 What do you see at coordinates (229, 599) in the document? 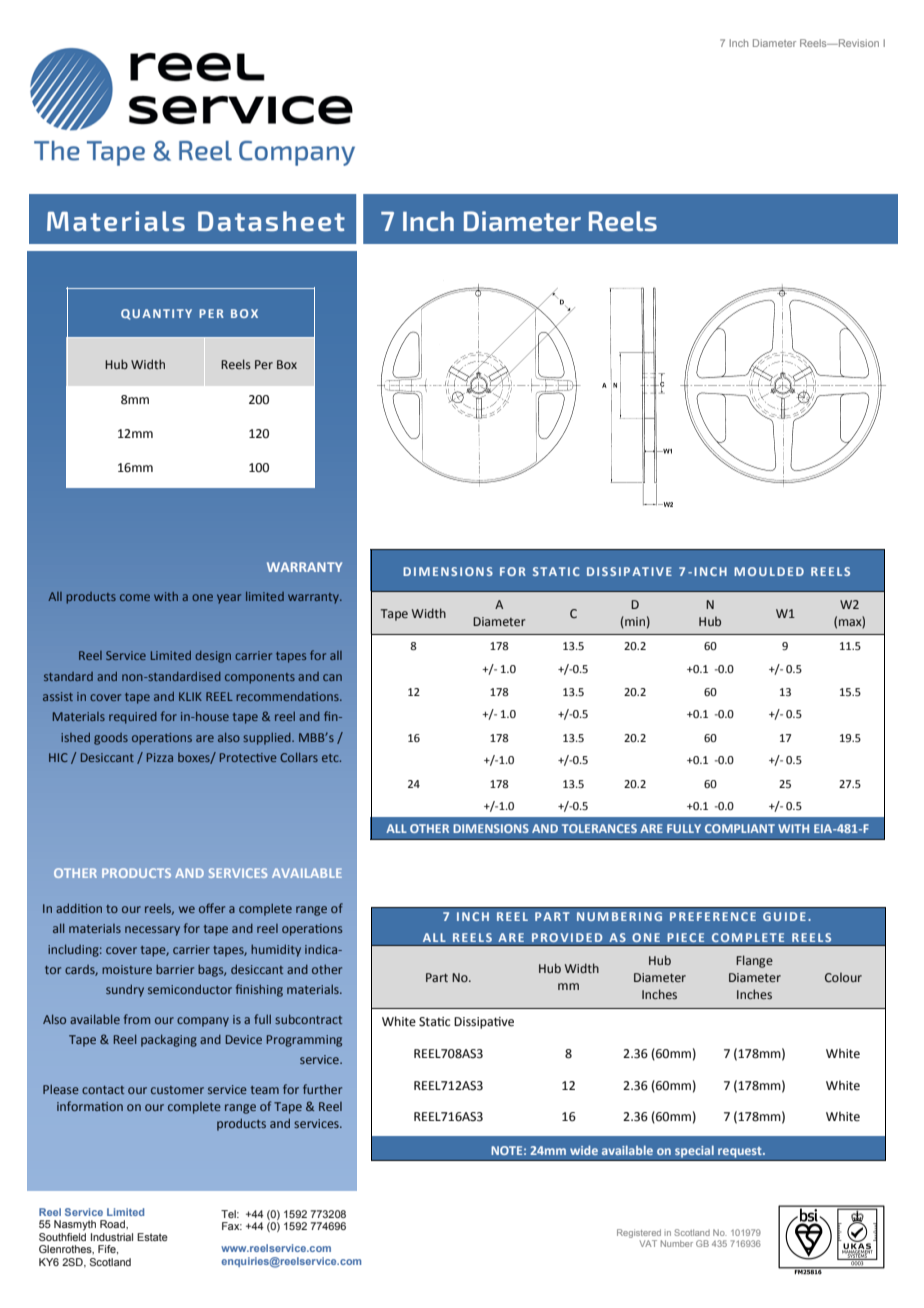
I see `year` at bounding box center [229, 599].
